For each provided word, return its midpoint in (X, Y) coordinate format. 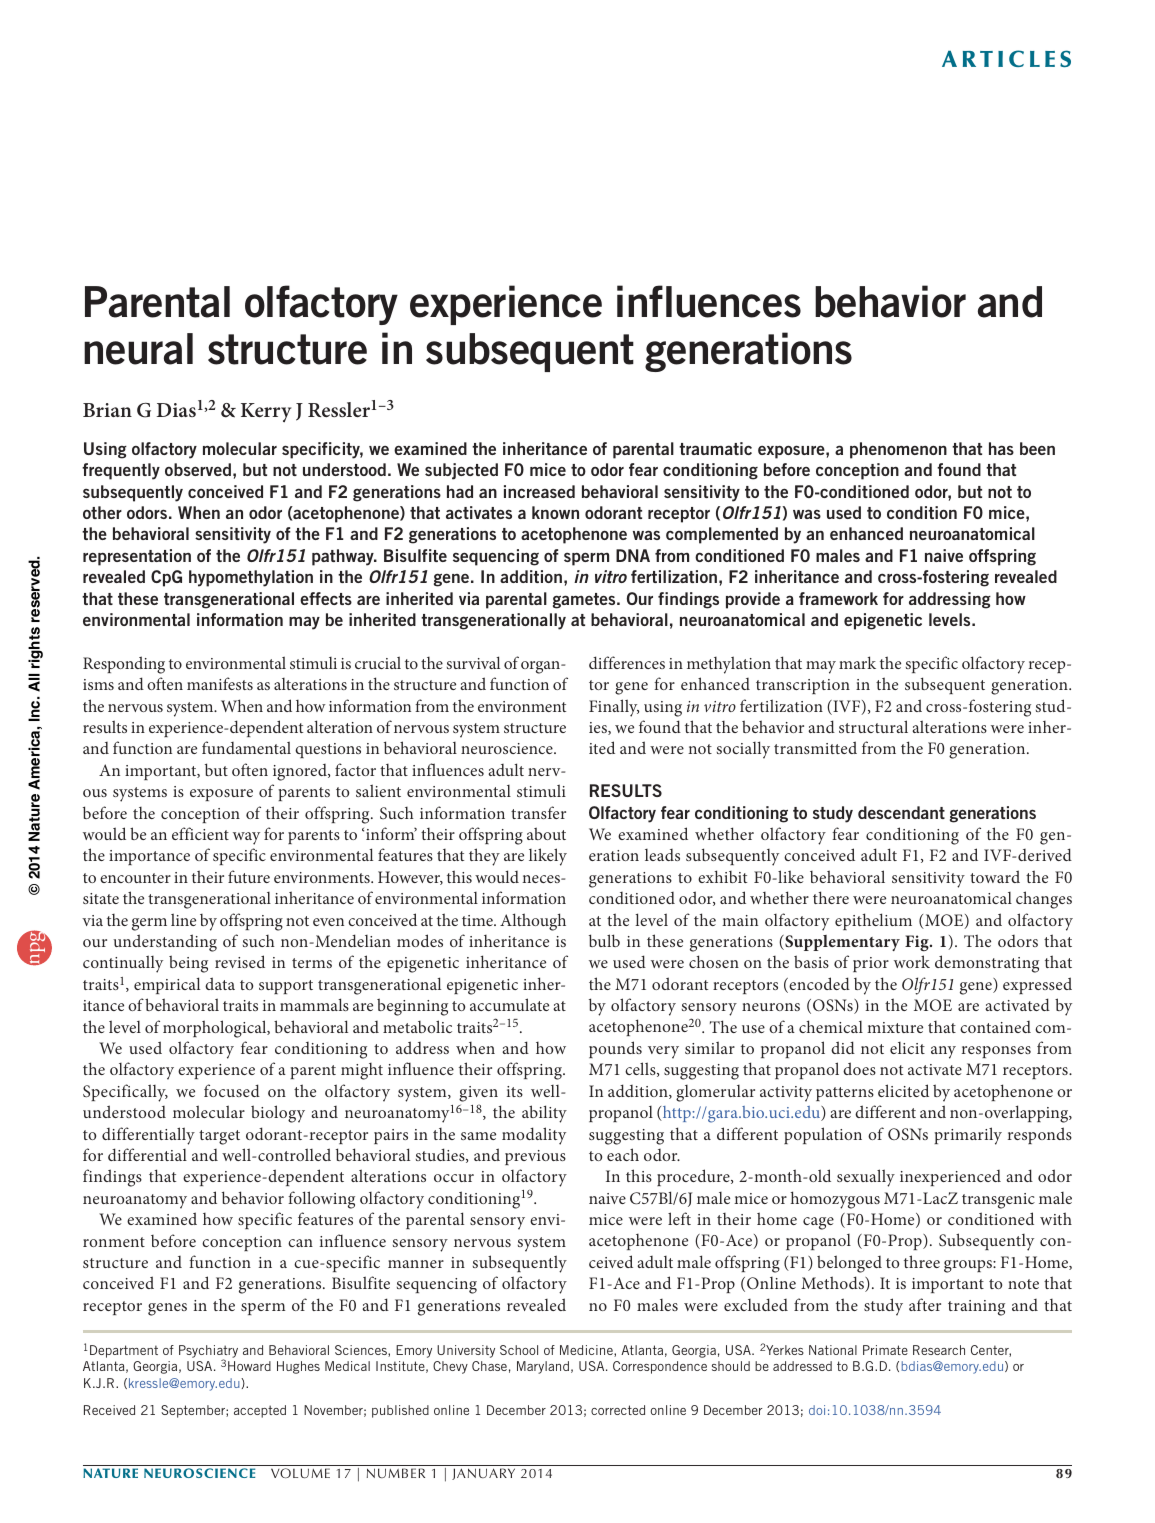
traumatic (715, 448)
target (219, 1137)
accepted (260, 1411)
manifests (220, 683)
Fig (918, 943)
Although (533, 922)
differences (627, 662)
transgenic (998, 1201)
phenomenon (898, 450)
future (249, 876)
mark (857, 662)
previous (535, 1157)
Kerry (266, 412)
